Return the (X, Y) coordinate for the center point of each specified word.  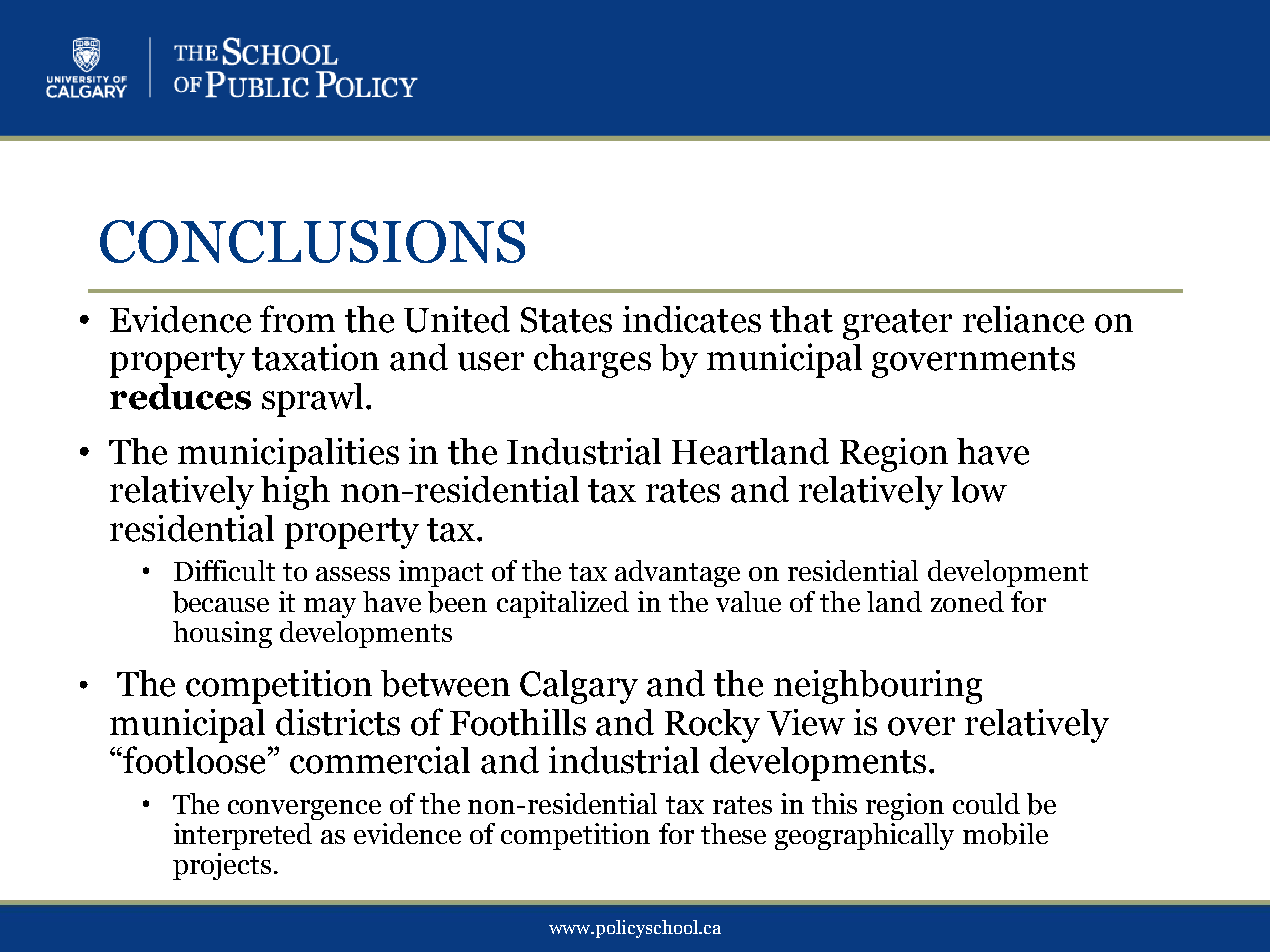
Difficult (224, 570)
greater (897, 324)
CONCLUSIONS (312, 241)
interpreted (243, 836)
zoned (967, 601)
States (566, 320)
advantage (677, 573)
